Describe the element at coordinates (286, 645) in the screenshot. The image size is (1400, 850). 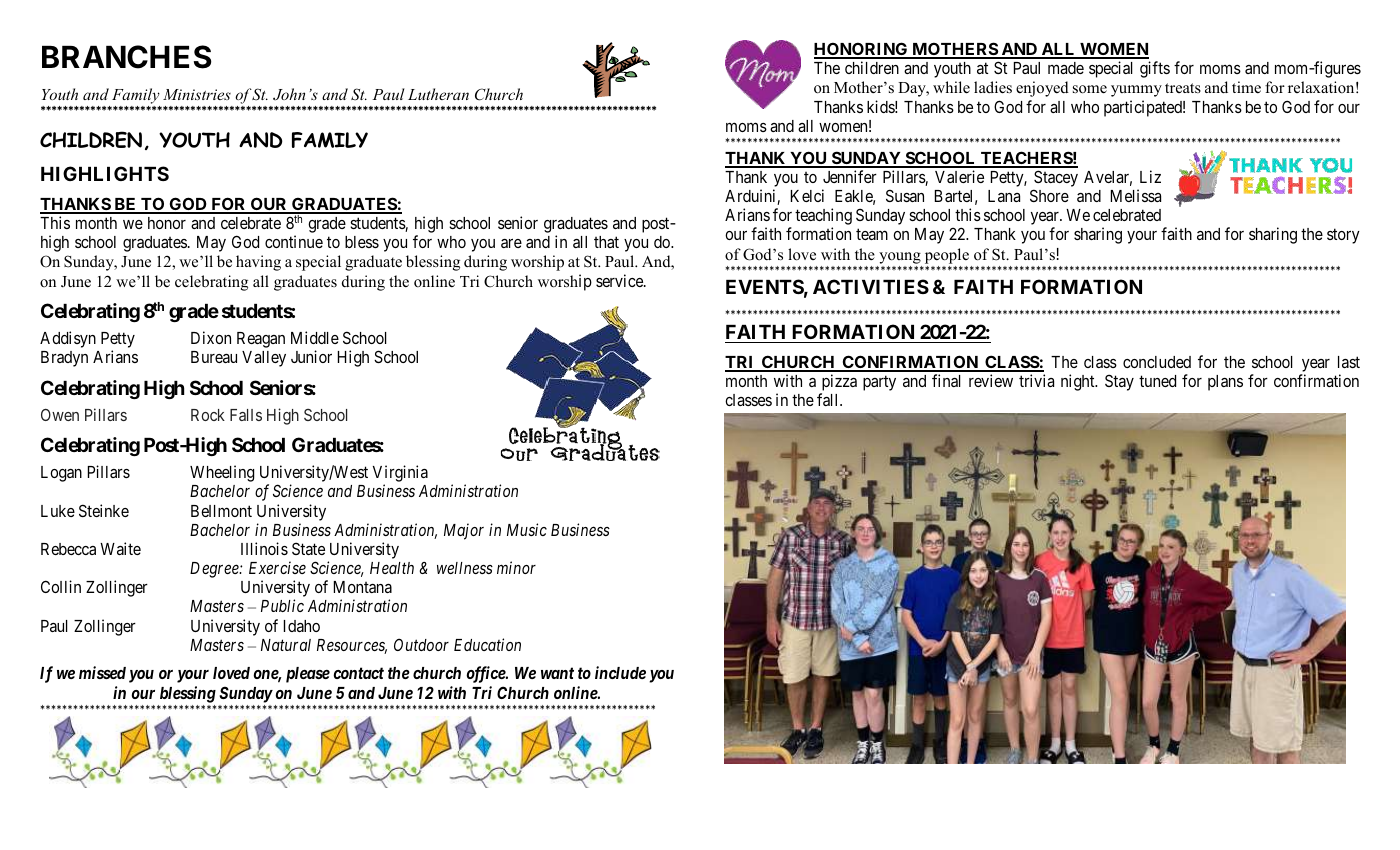
I see `Natural` at that location.
